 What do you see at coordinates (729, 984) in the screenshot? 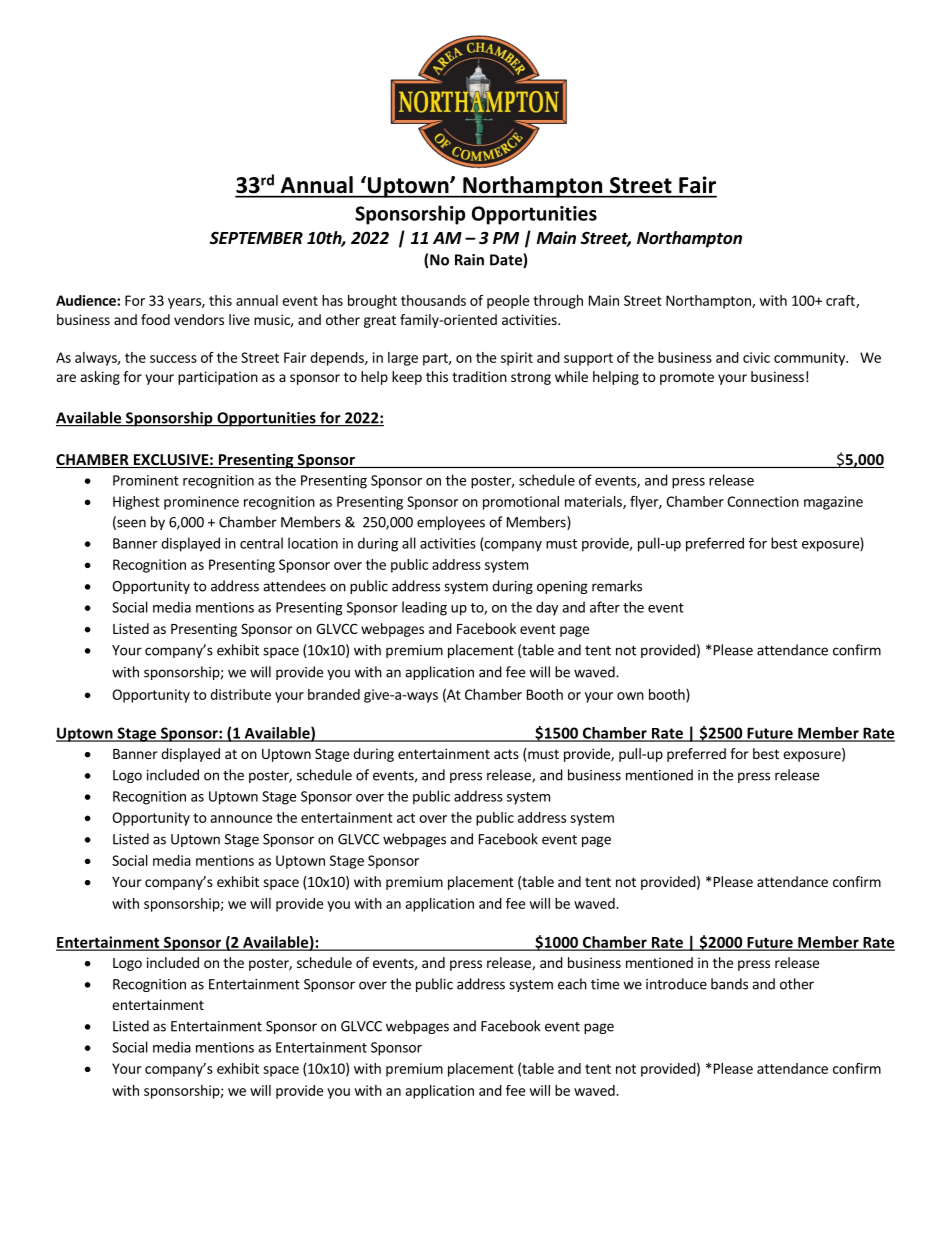
I see `bands` at bounding box center [729, 984].
